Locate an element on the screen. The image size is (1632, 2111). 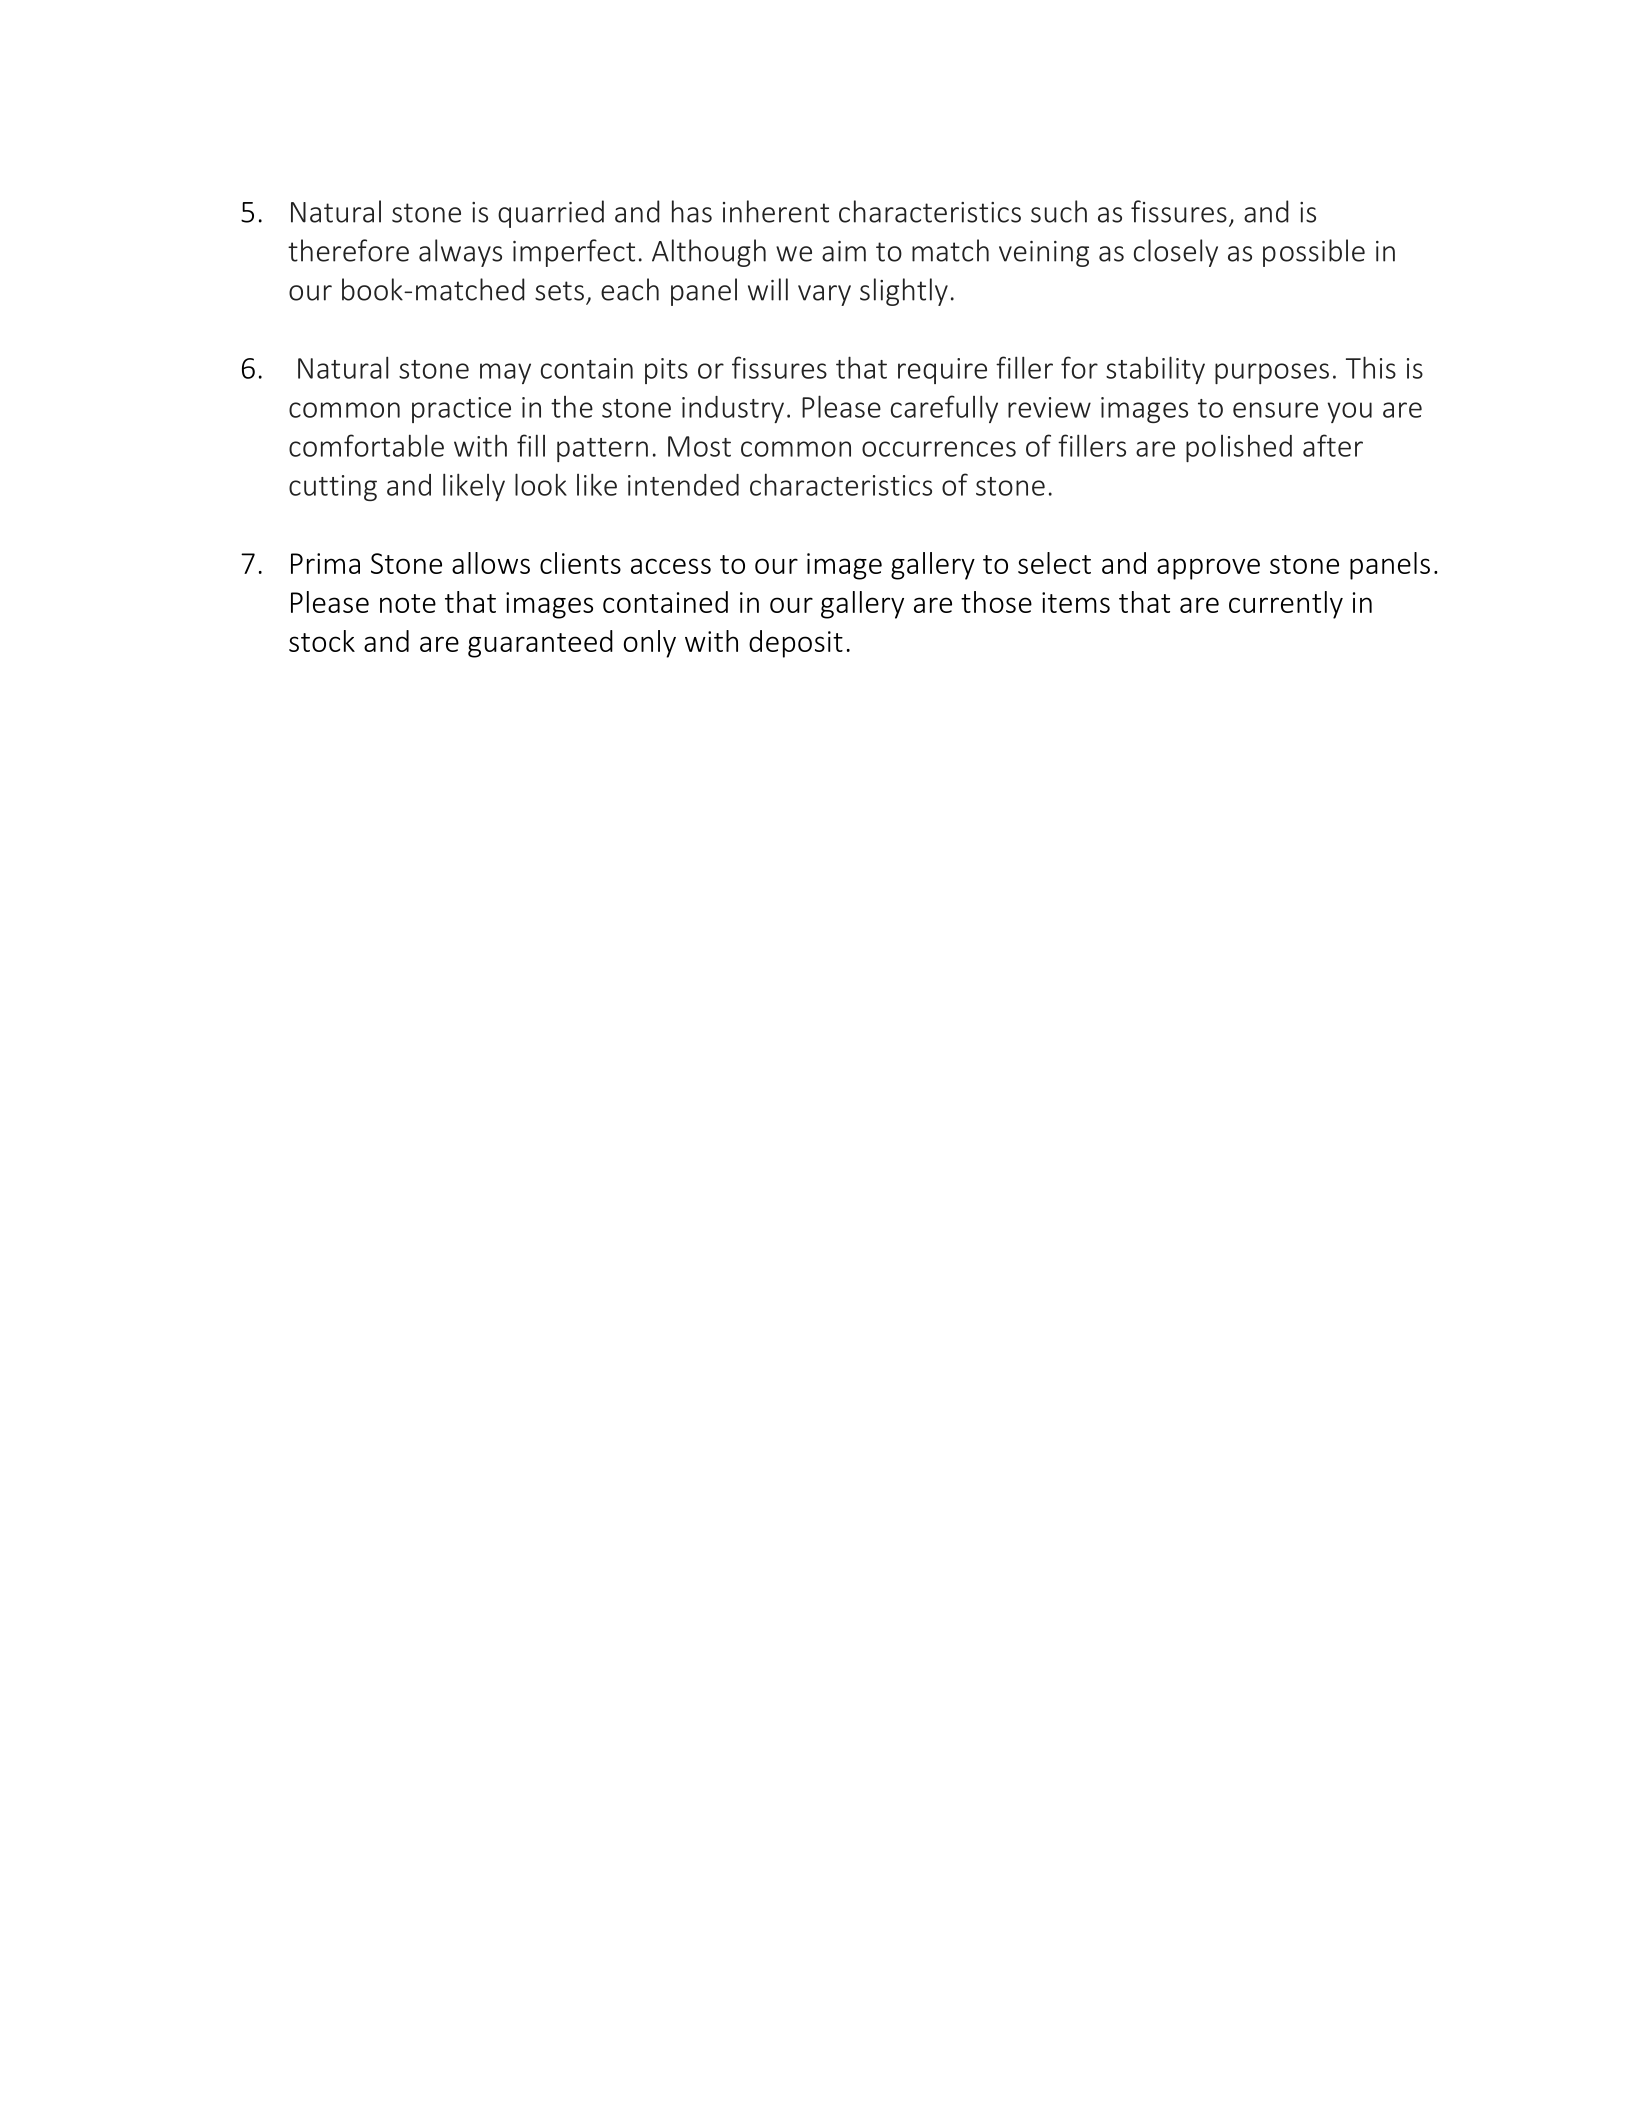
may is located at coordinates (505, 373).
